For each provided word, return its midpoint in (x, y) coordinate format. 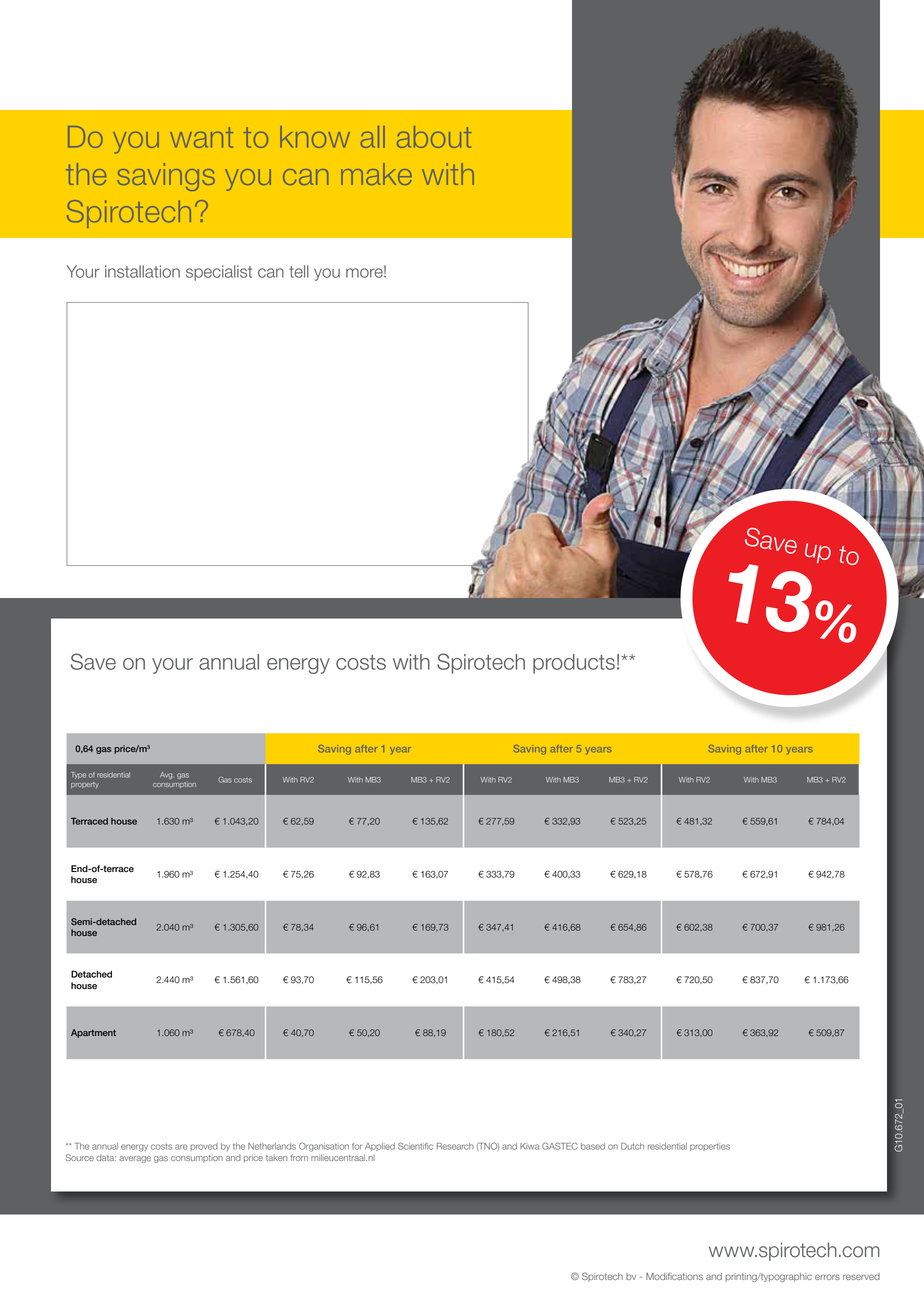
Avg (166, 775)
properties (710, 1147)
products (574, 664)
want (201, 137)
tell (299, 271)
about (434, 137)
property (85, 785)
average (135, 1159)
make (376, 174)
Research (455, 1146)
